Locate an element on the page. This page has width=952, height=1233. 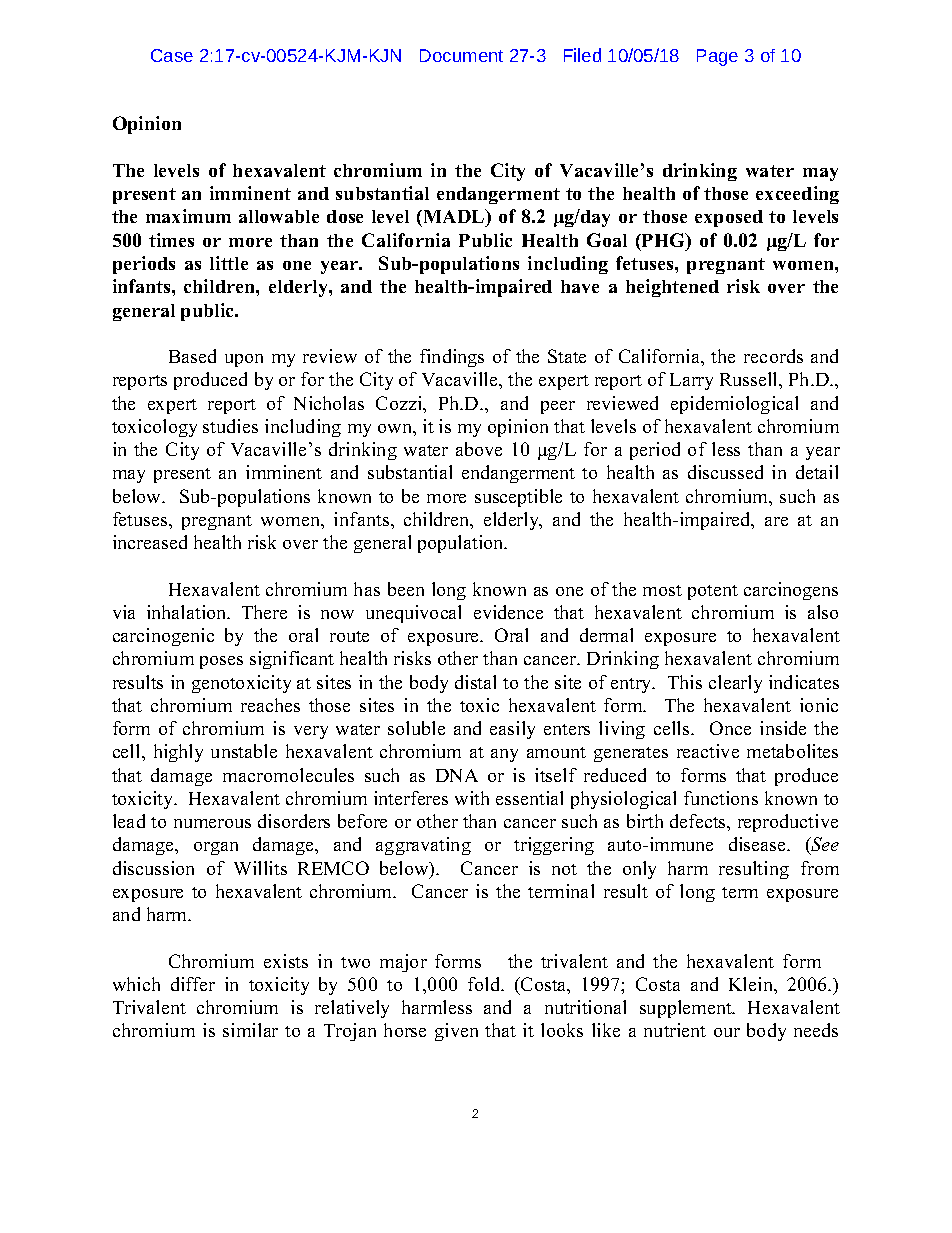
Case is located at coordinates (172, 55).
